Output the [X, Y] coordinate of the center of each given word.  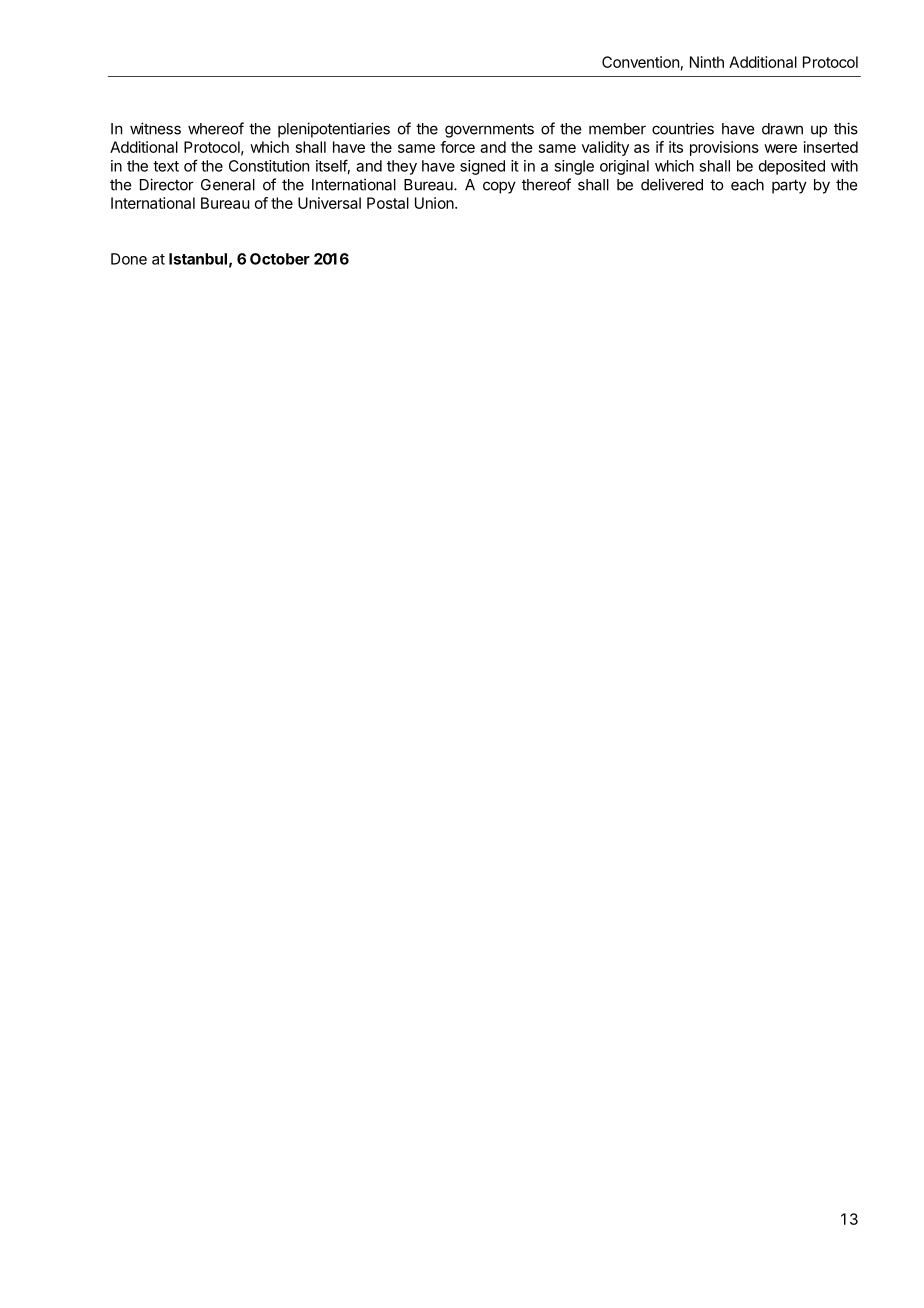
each [747, 185]
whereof [216, 128]
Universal [329, 203]
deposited [792, 167]
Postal [388, 203]
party [789, 186]
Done [129, 259]
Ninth [707, 62]
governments [489, 130]
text [166, 166]
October [280, 259]
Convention [640, 62]
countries [683, 128]
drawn [782, 129]
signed [482, 167]
